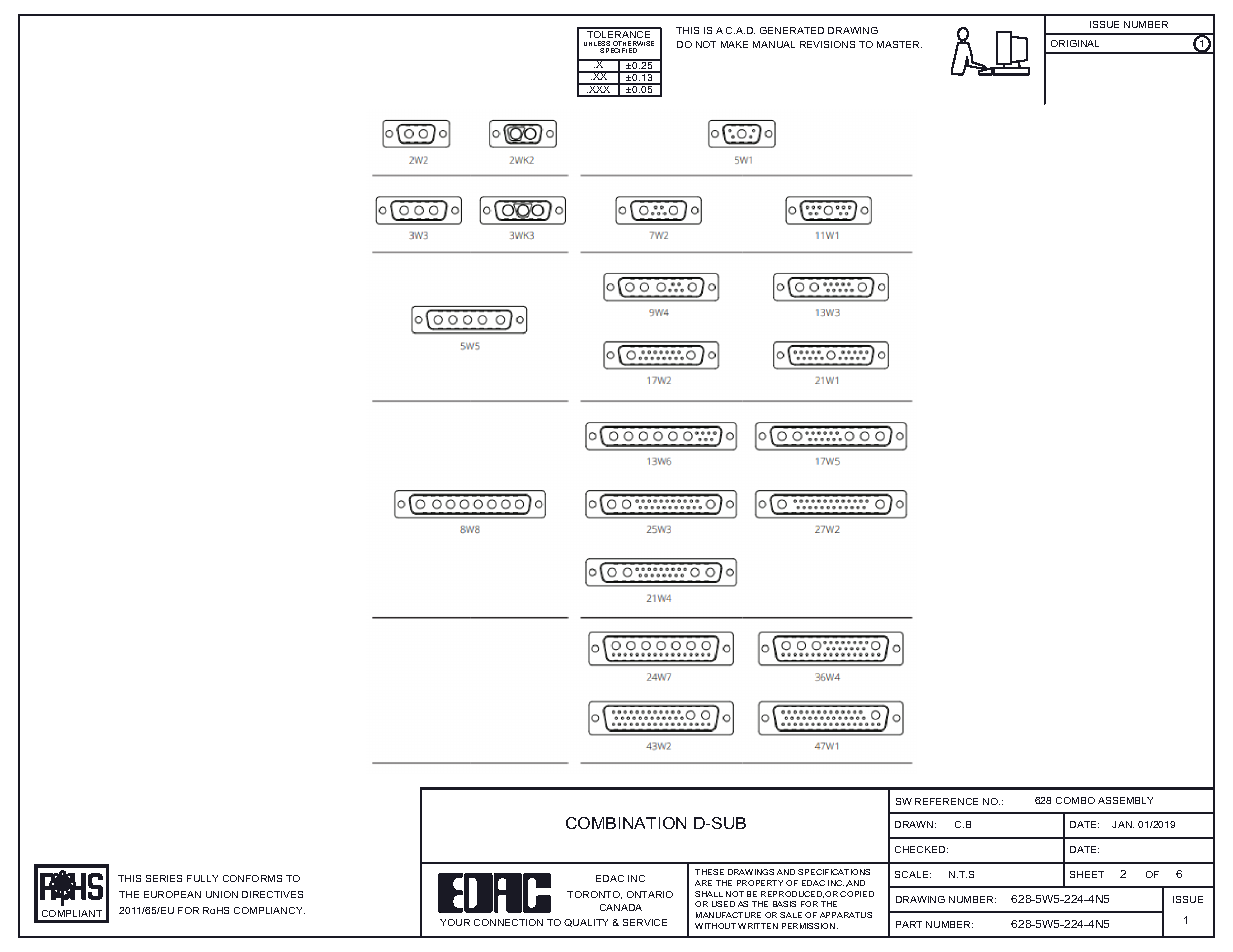 Image resolution: width=1233 pixels, height=952 pixels. Describe the element at coordinates (618, 50) in the page. I see `SPECIFIED` at that location.
